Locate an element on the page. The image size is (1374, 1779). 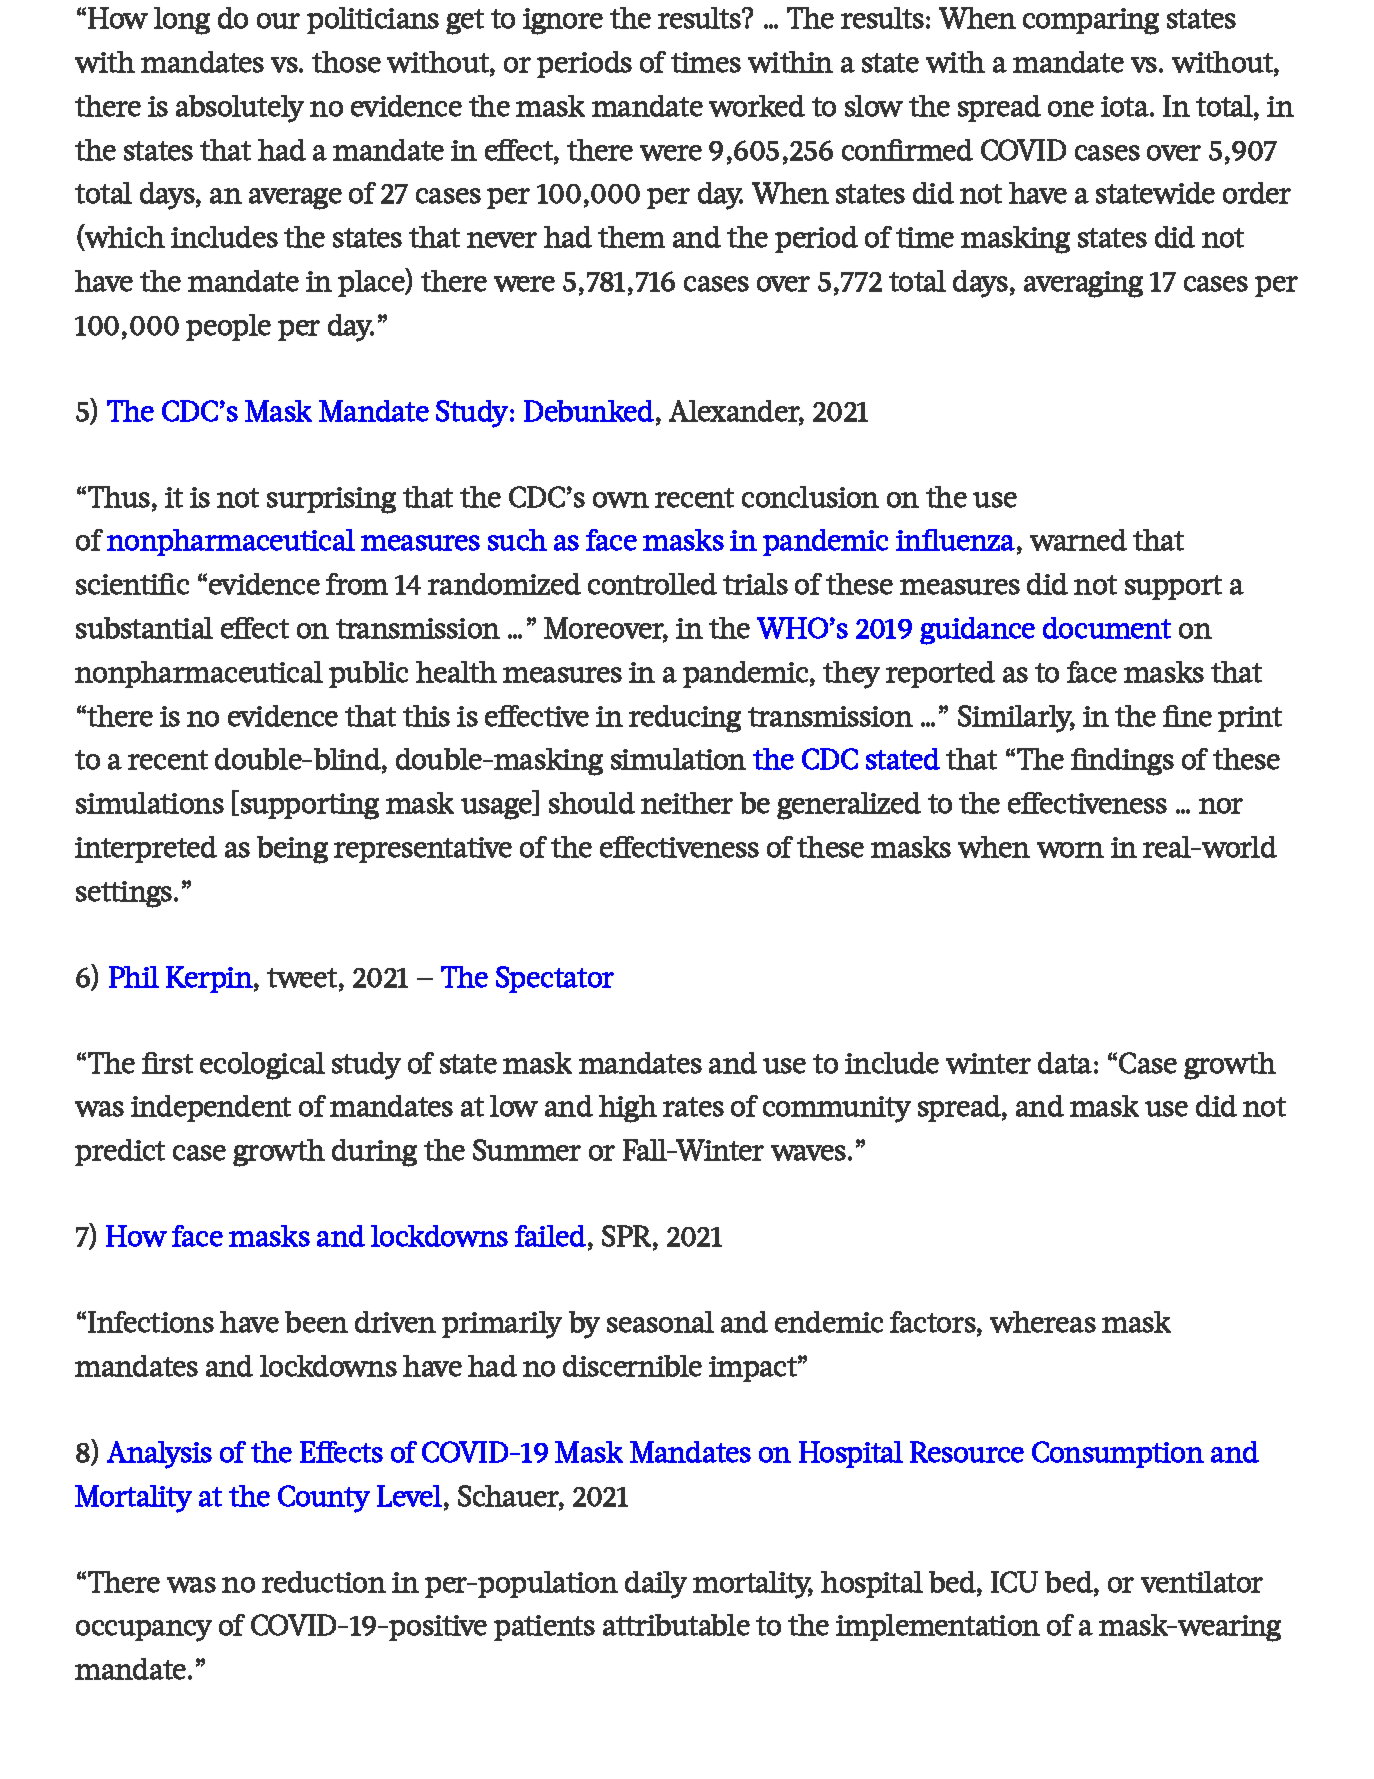
ventilator is located at coordinates (1202, 1582).
